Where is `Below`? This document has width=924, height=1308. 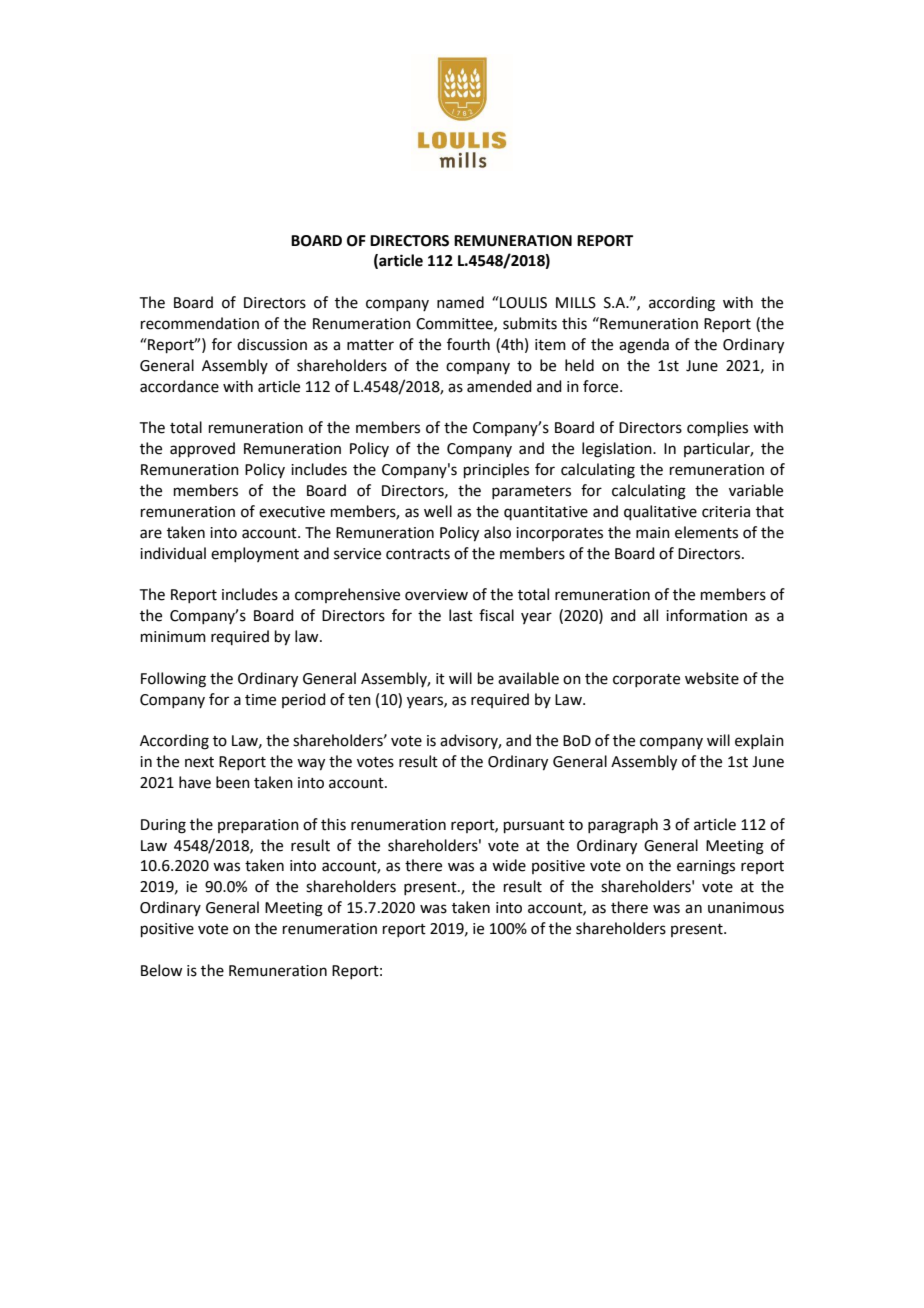
Below is located at coordinates (161, 970).
